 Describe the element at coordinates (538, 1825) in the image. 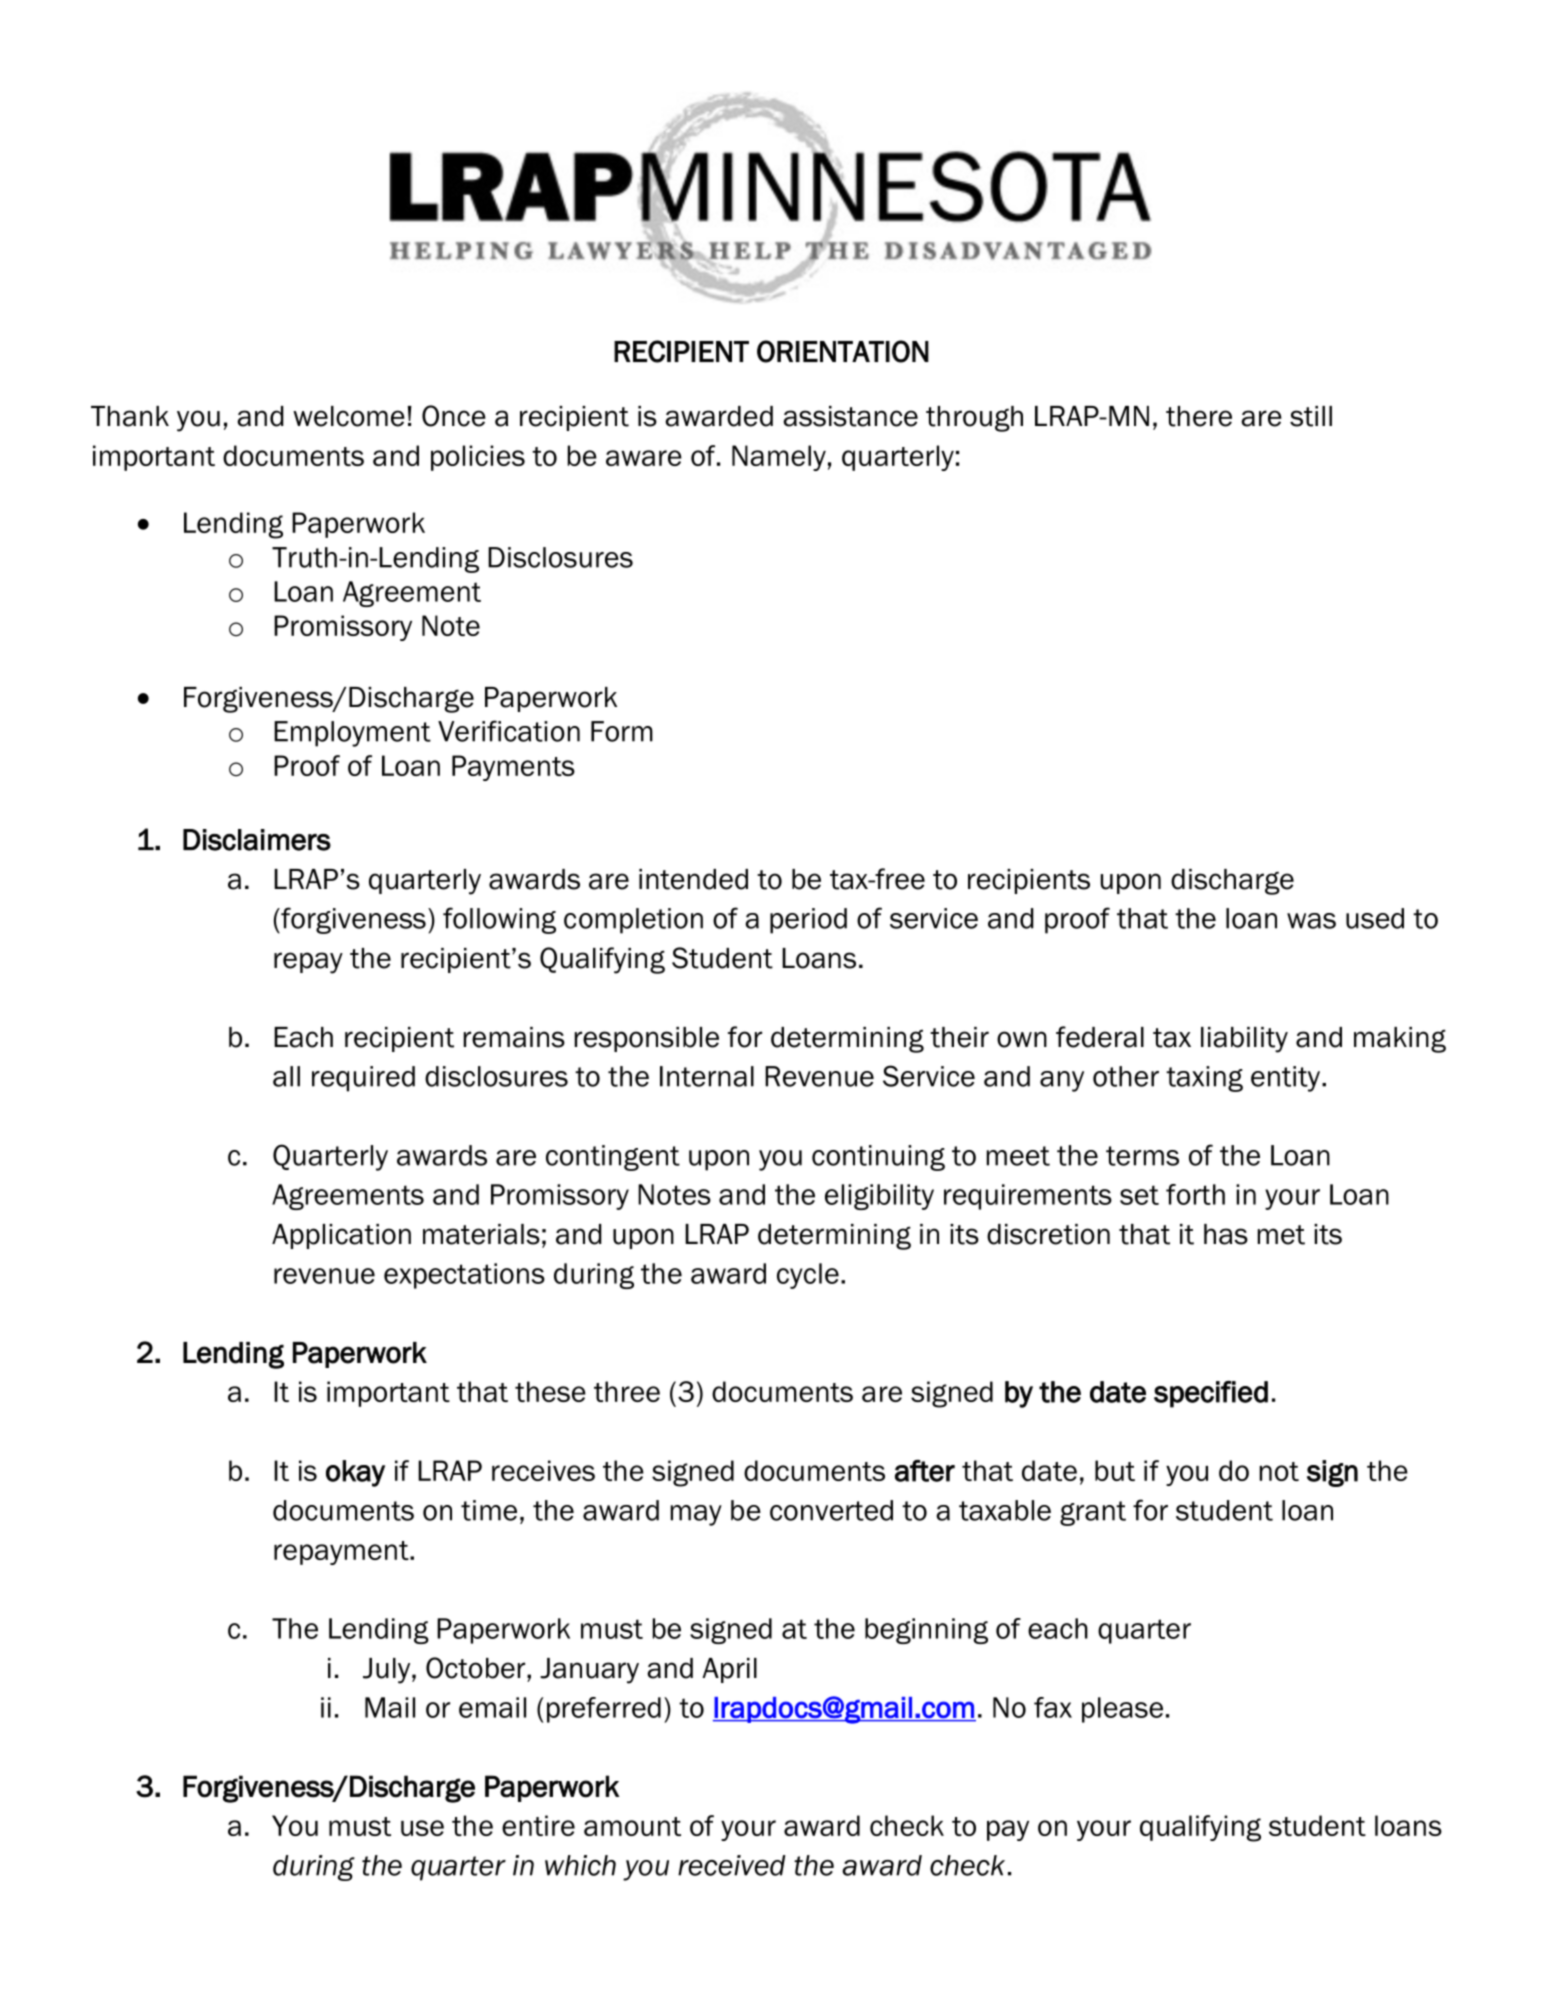

I see `entire` at that location.
